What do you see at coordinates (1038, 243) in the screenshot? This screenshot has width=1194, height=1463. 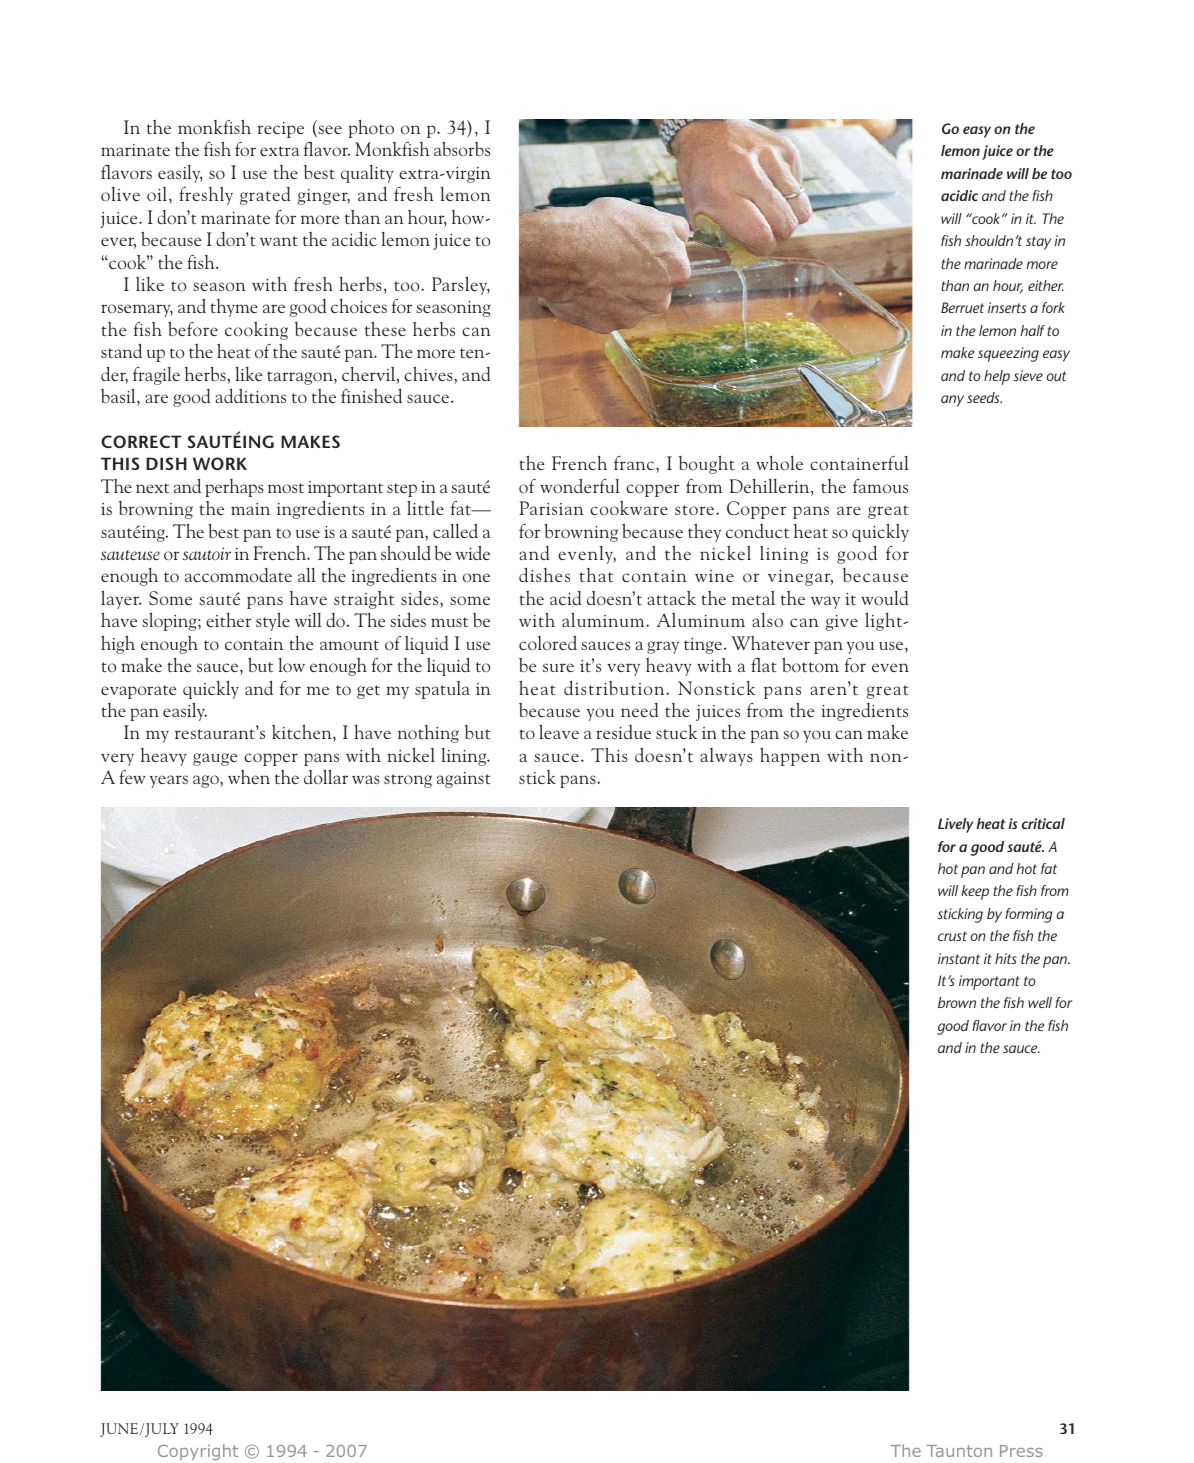 I see `stay` at bounding box center [1038, 243].
